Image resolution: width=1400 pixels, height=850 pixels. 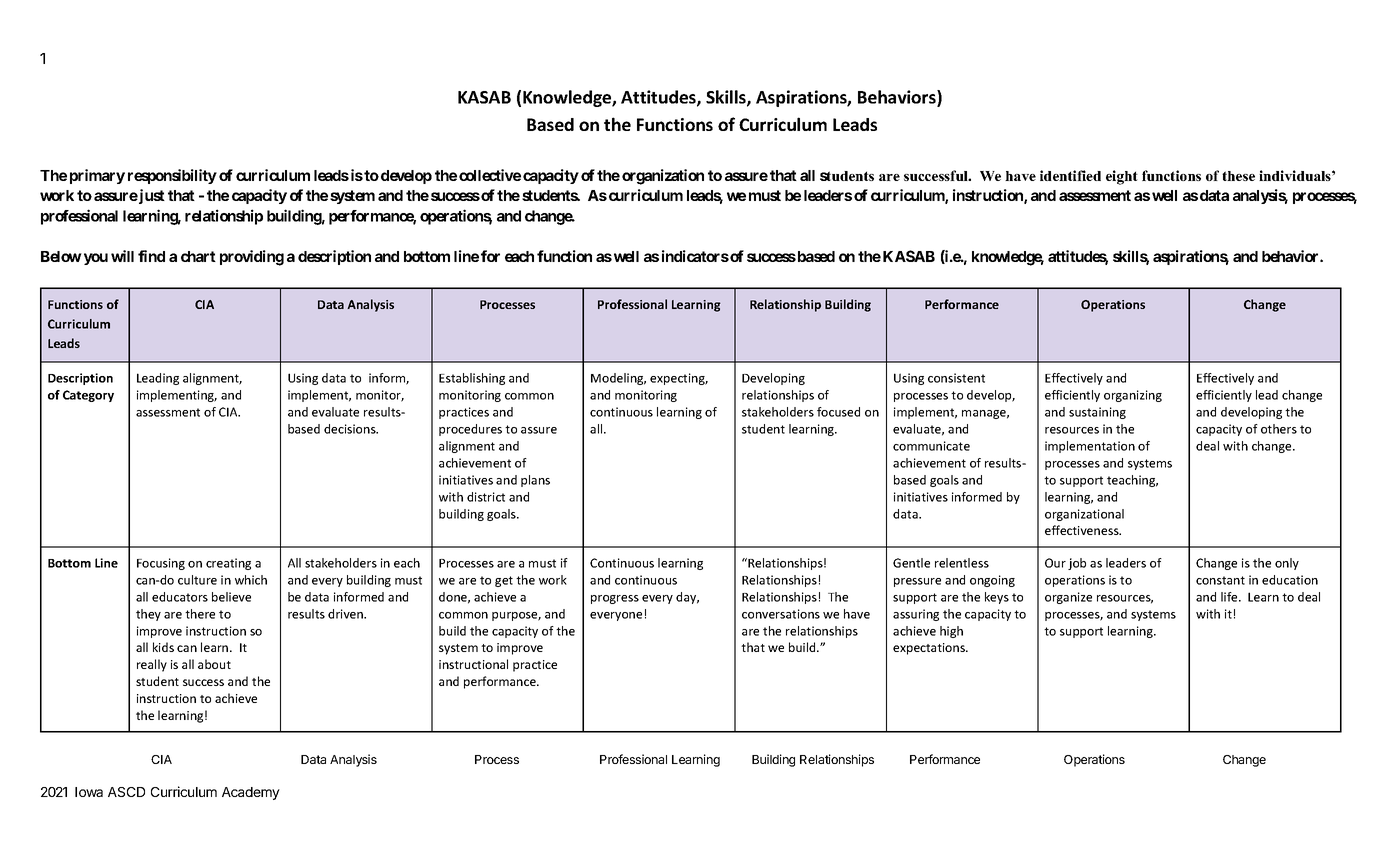 I want to click on collective, so click(x=490, y=175).
